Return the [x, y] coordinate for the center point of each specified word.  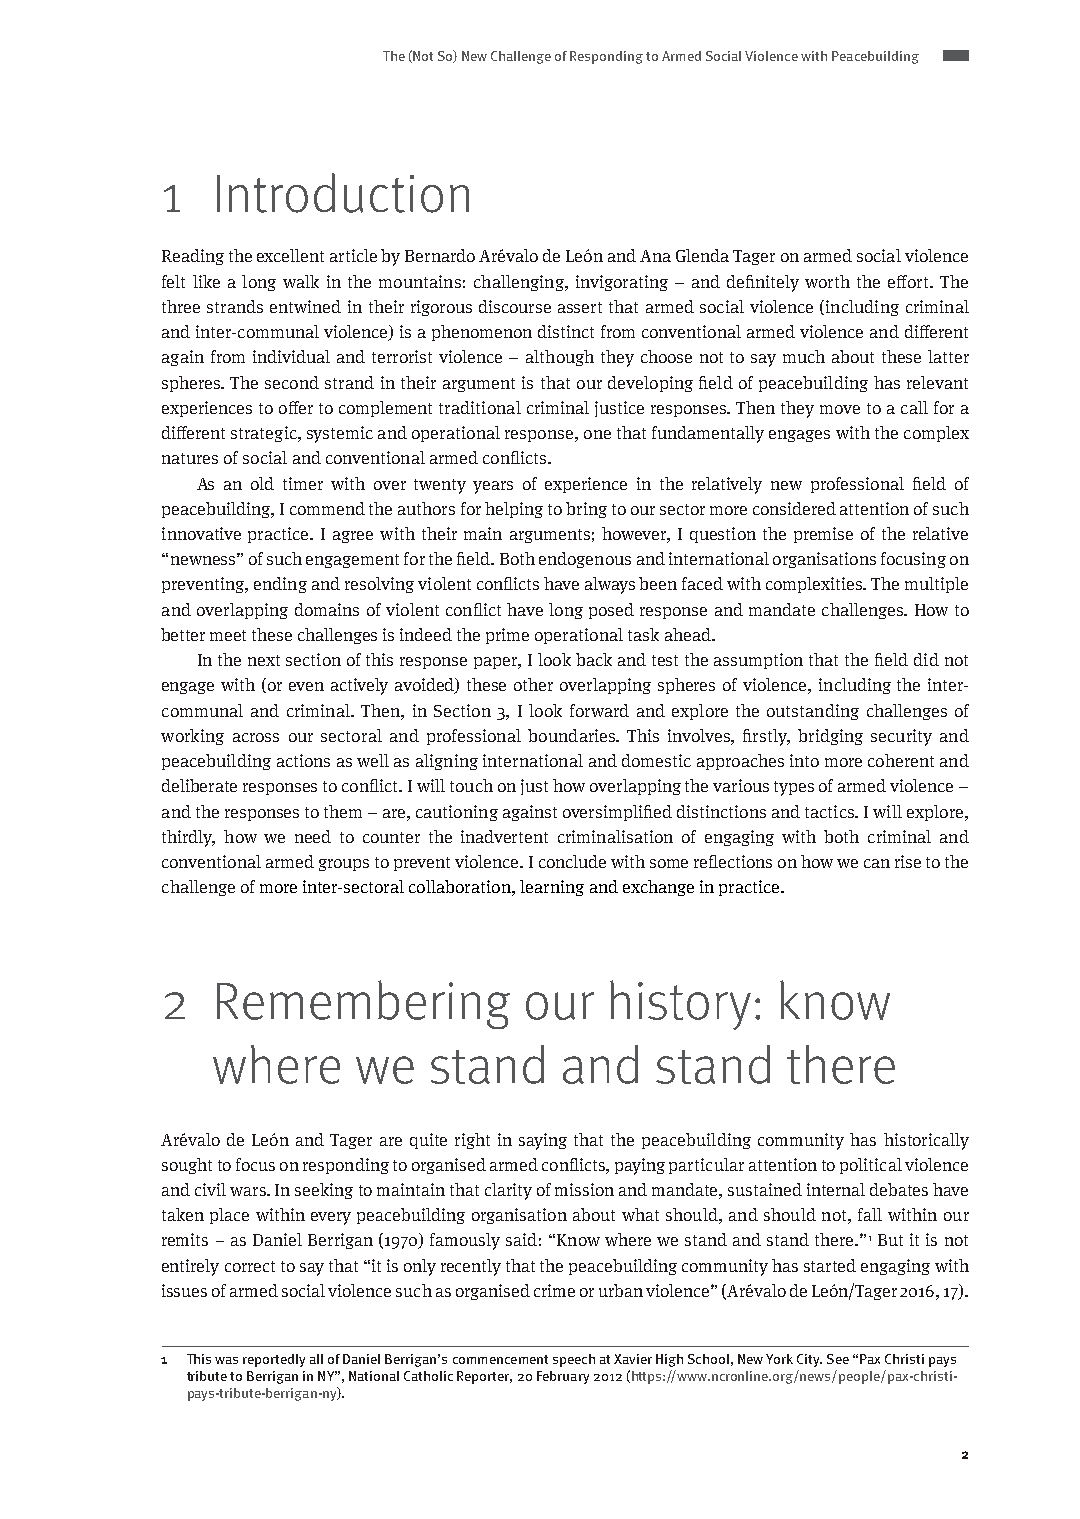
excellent [290, 255]
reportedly [274, 1360]
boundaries [572, 735]
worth [827, 281]
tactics [830, 811]
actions [303, 760]
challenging [520, 283]
